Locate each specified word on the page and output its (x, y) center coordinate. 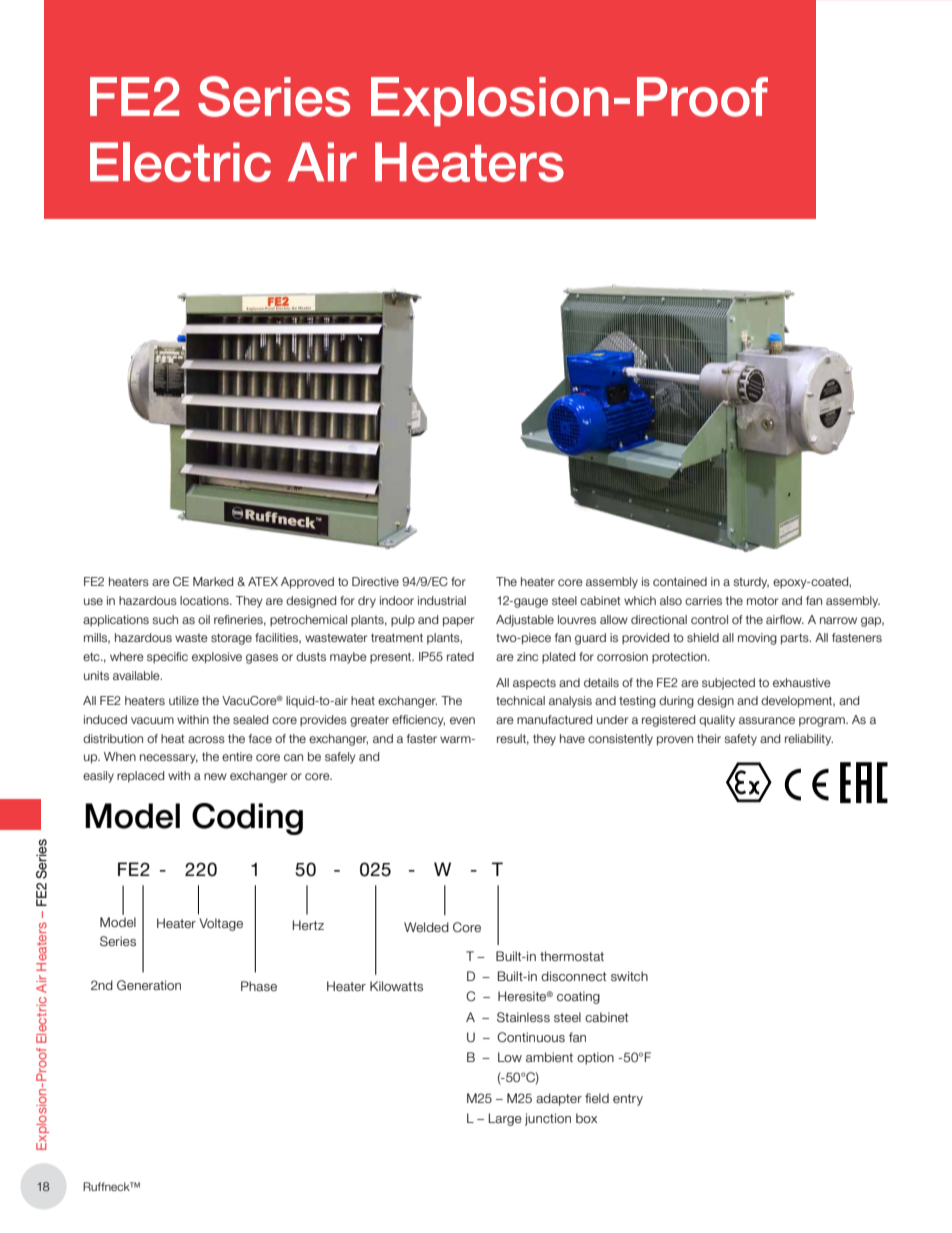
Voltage (221, 924)
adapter (559, 1099)
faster (422, 738)
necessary (169, 759)
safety (740, 740)
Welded (426, 927)
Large (505, 1119)
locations (205, 600)
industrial (442, 600)
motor (762, 600)
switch (629, 976)
